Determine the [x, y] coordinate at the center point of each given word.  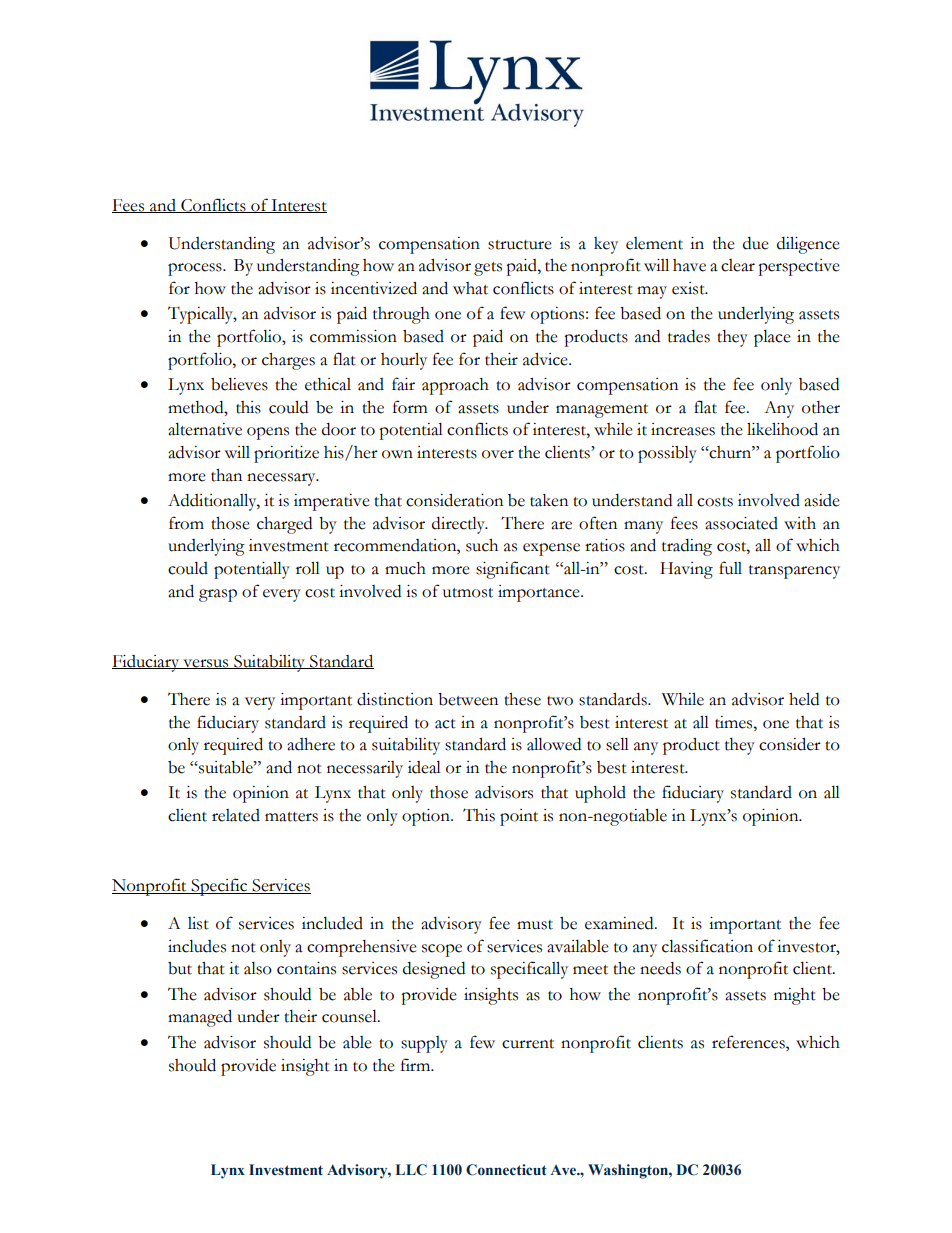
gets [488, 269]
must [535, 925]
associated [741, 523]
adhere [311, 744]
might [795, 996]
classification [707, 946]
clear [738, 265]
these [522, 699]
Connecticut [506, 1170]
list [198, 923]
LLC [411, 1170]
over [498, 454]
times [735, 722]
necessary [282, 479]
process [196, 269]
